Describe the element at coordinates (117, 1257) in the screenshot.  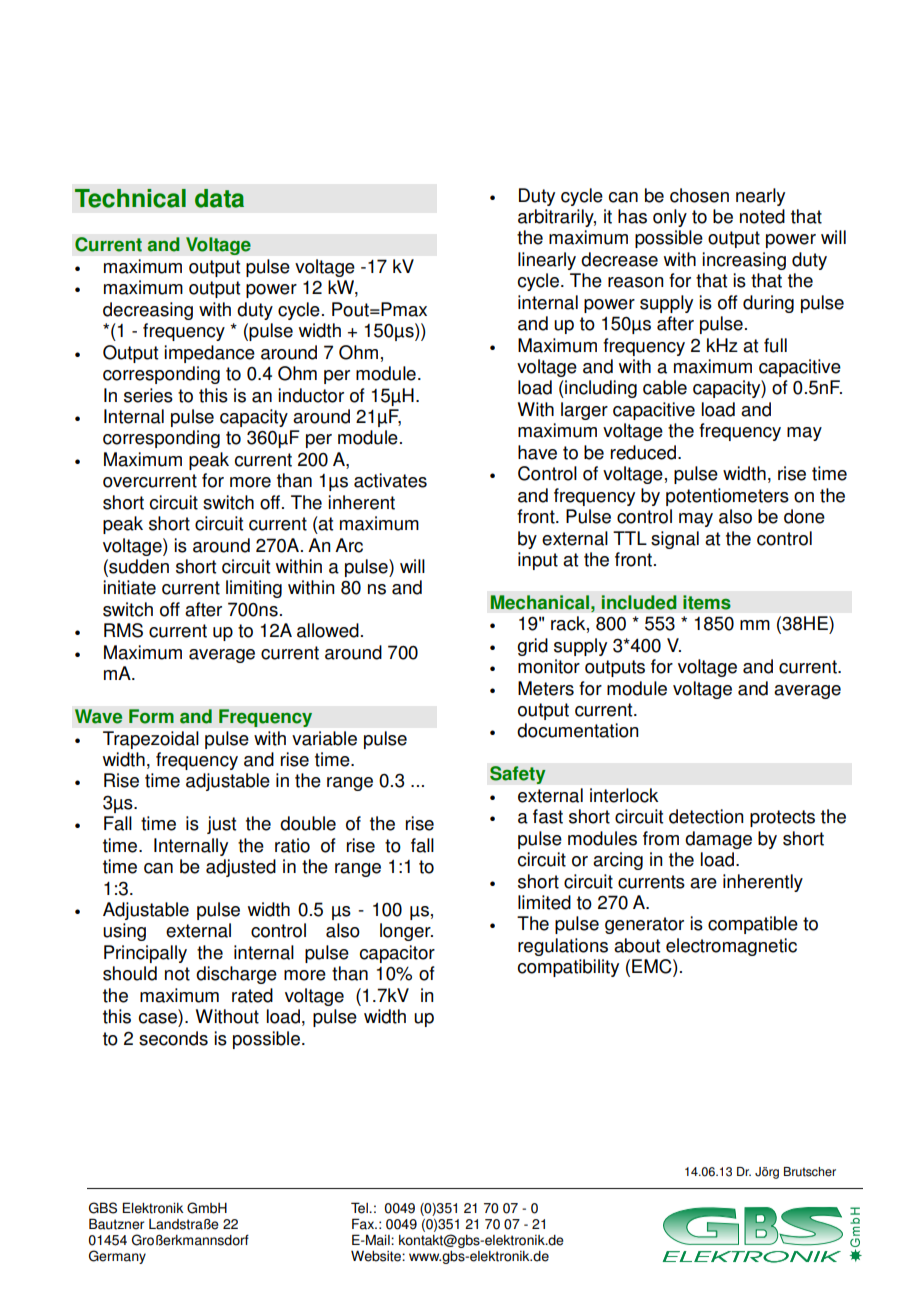
I see `Germany` at that location.
